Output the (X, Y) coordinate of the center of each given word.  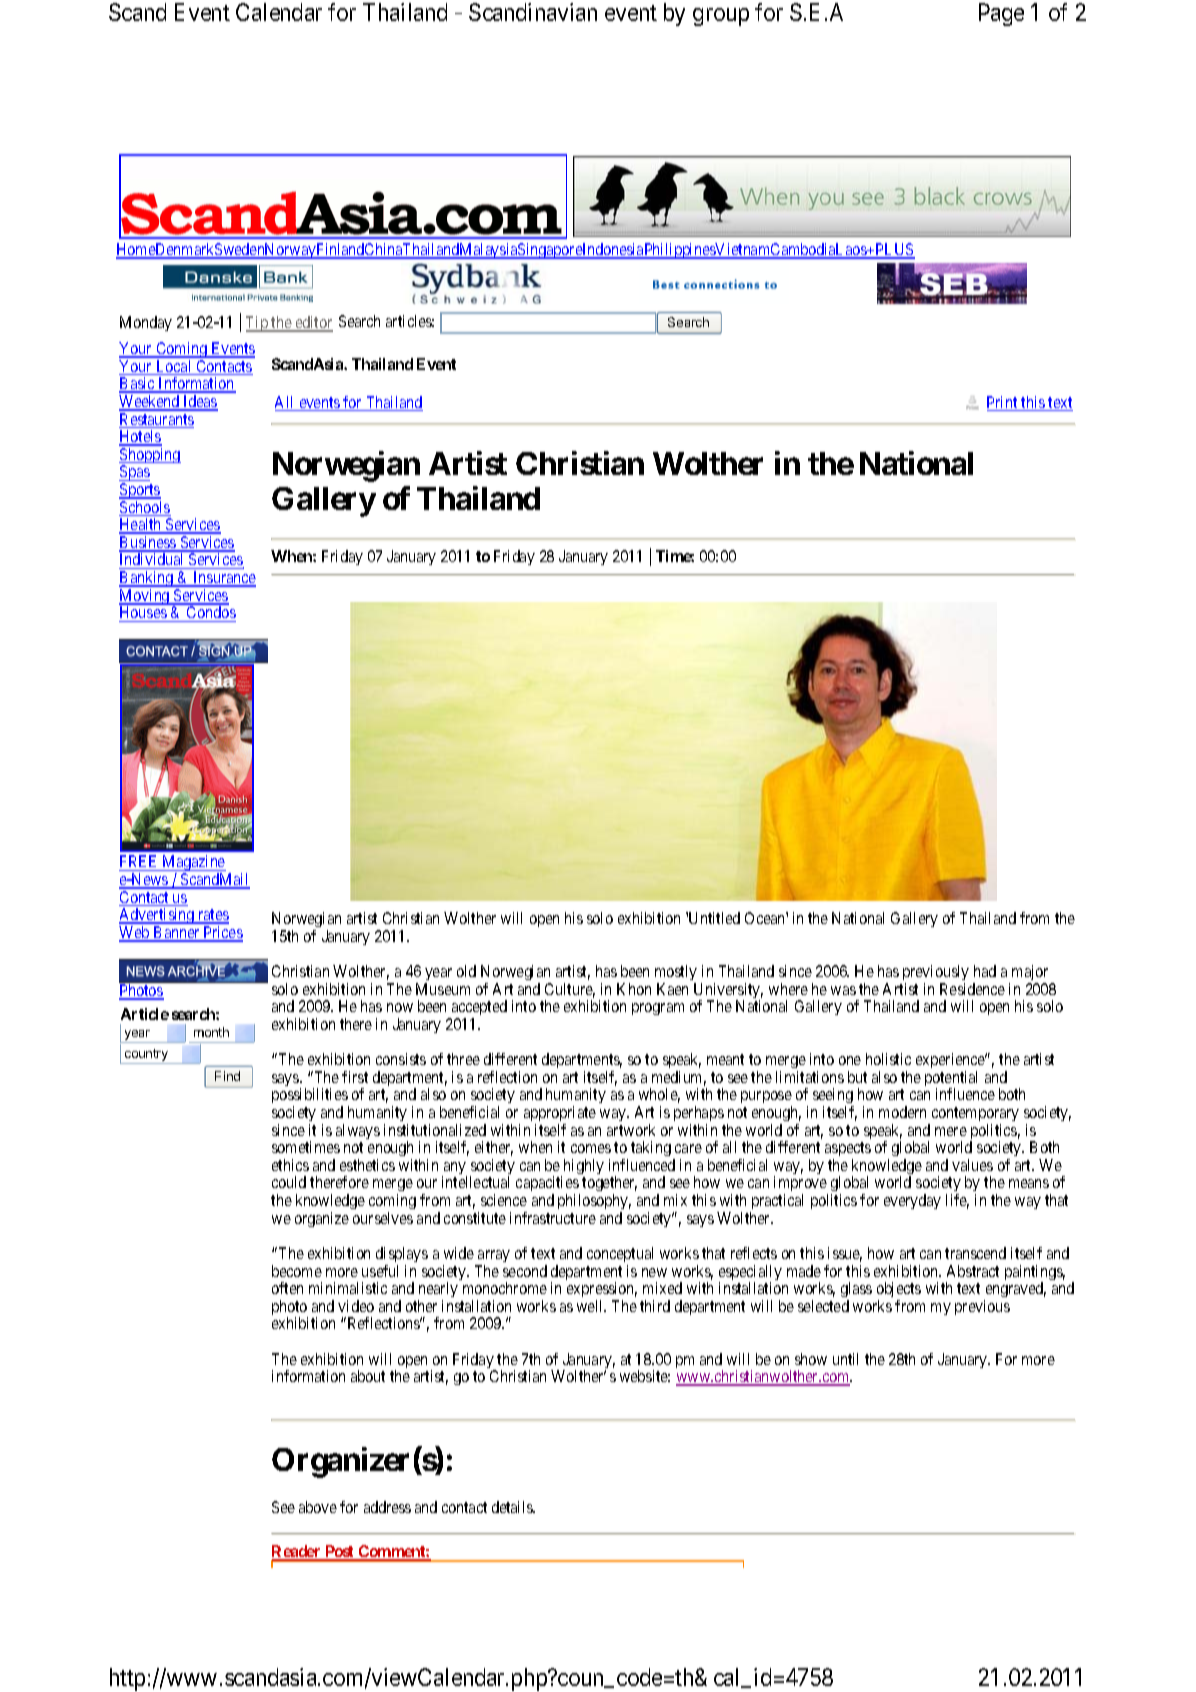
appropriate (560, 1113)
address (387, 1507)
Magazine (193, 864)
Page (1001, 14)
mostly (676, 972)
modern (902, 1112)
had (985, 971)
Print (1003, 403)
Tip (258, 324)
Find (227, 1076)
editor (313, 323)
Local (174, 367)
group (721, 17)
